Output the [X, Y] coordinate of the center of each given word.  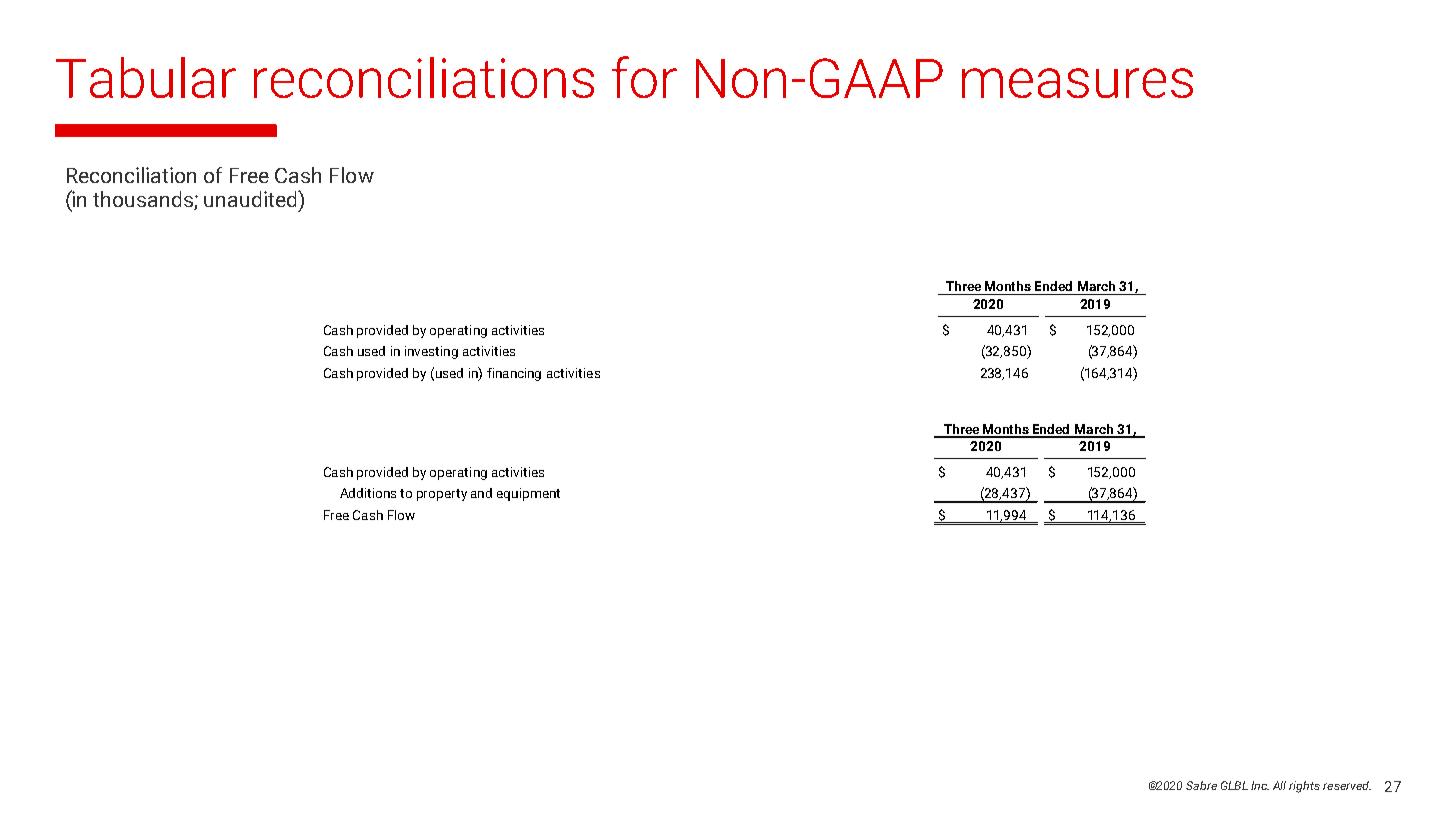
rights [1304, 787]
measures [1077, 83]
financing [514, 374]
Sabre [1201, 785]
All [1279, 785]
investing [431, 352]
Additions [368, 493]
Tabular [146, 77]
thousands [144, 200]
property [442, 495]
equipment [528, 494]
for [644, 77]
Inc [1260, 785]
